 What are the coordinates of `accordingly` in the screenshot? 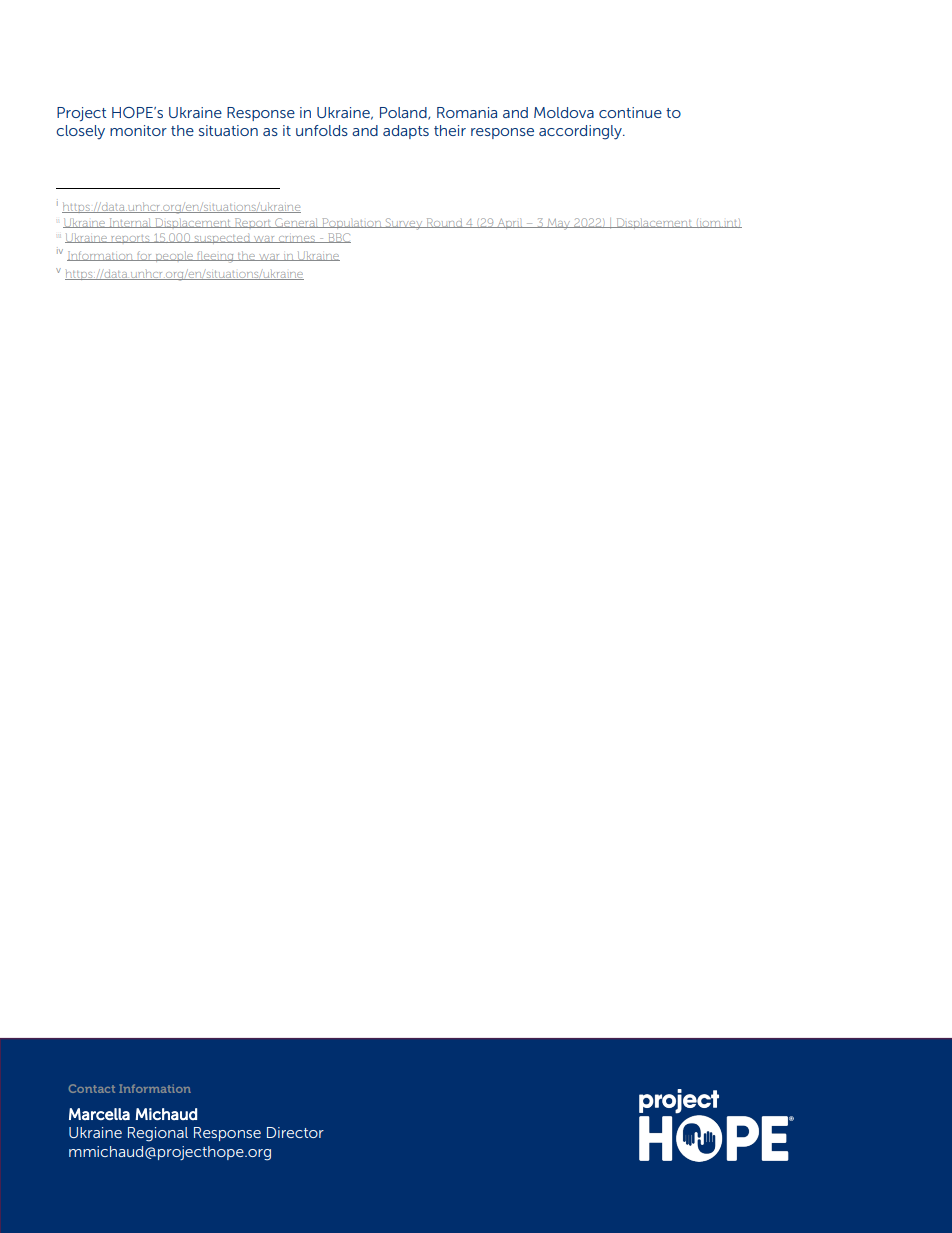 It's located at (581, 132).
